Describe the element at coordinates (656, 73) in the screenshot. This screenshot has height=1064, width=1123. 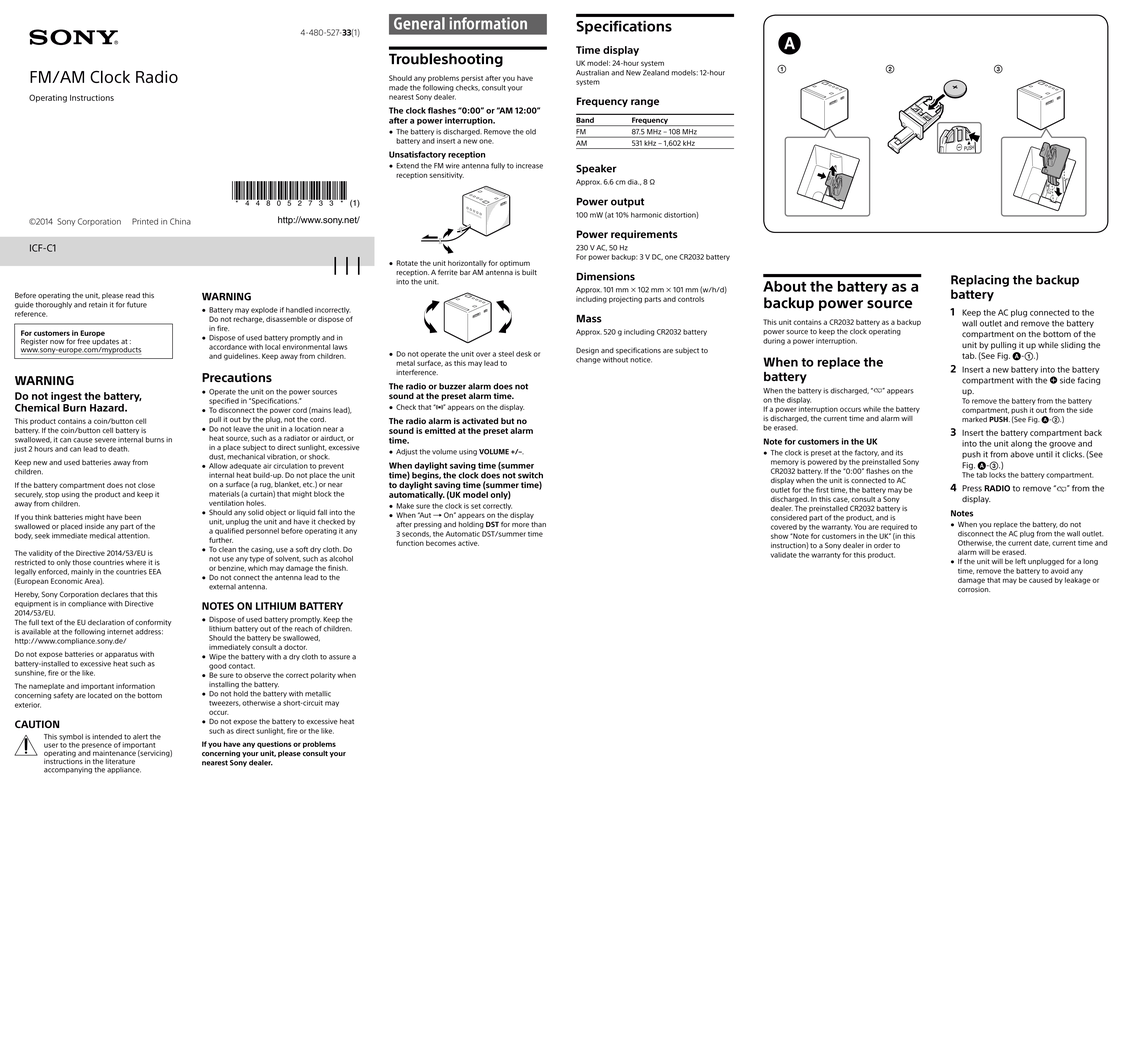
I see `Zealand` at that location.
